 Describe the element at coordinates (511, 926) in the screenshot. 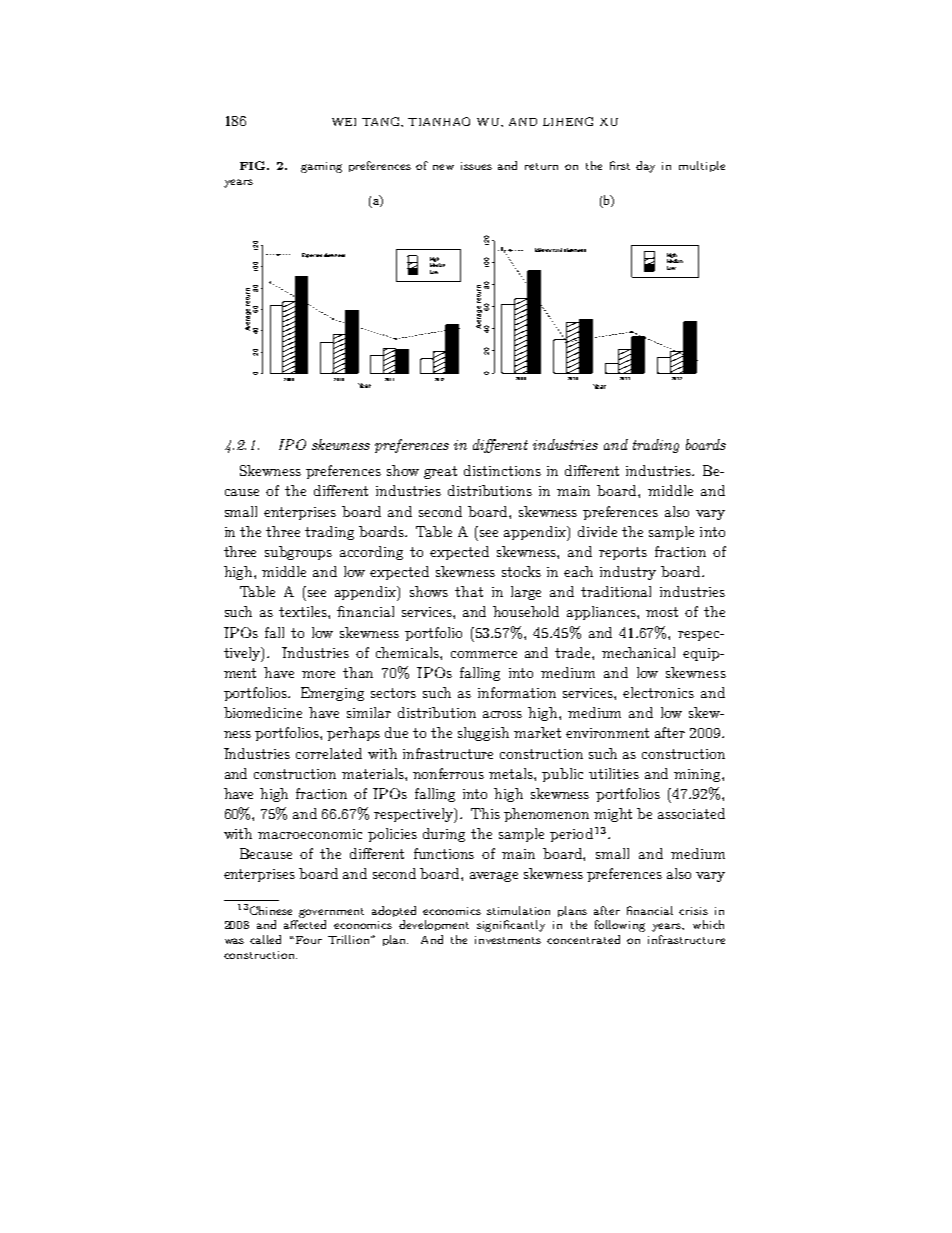

I see `significantly` at that location.
